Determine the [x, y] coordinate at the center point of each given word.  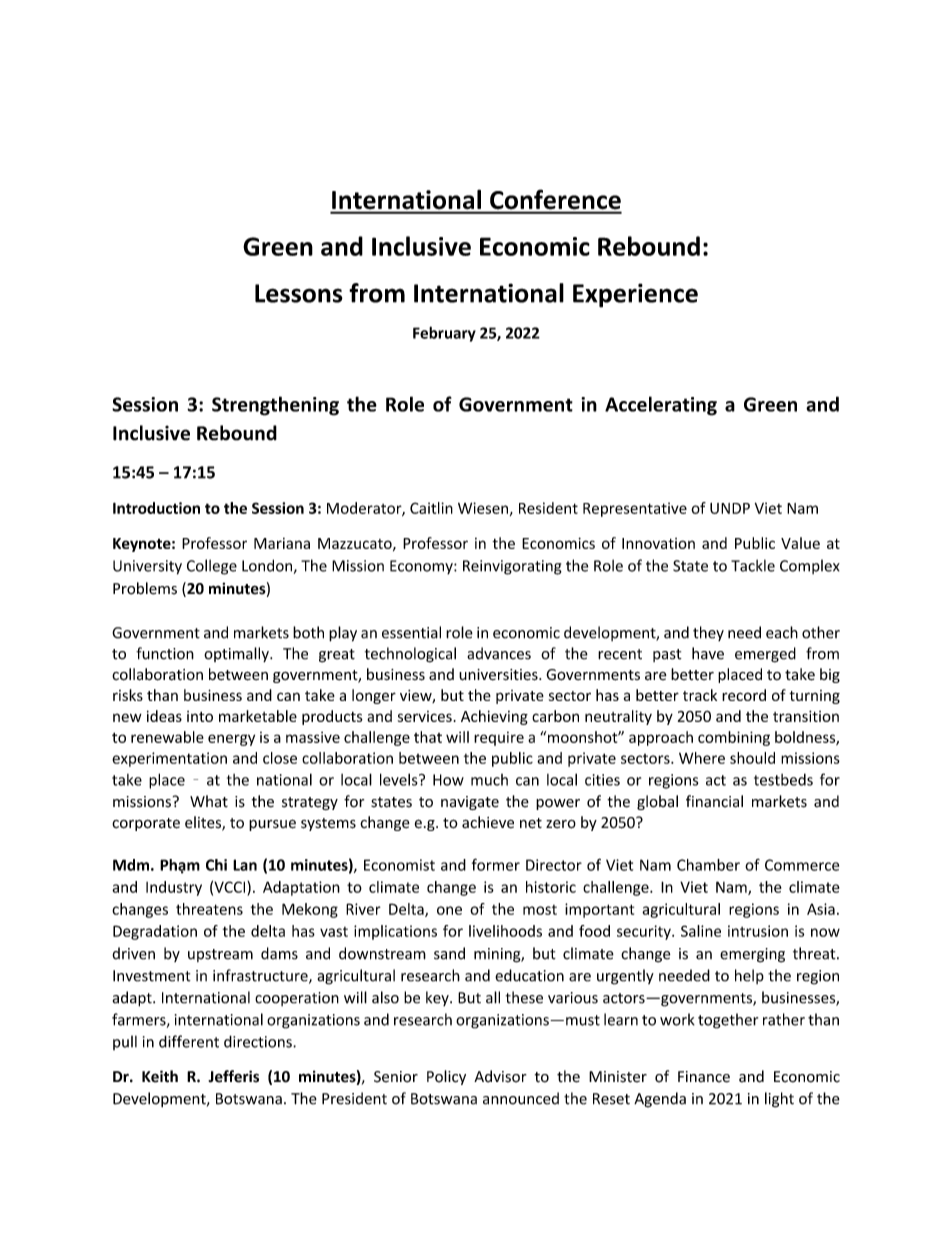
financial [714, 801]
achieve [488, 822]
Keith [160, 1076]
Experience [635, 295]
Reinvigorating [512, 567]
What [209, 801]
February [444, 334]
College [212, 567]
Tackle [753, 565]
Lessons [299, 293]
